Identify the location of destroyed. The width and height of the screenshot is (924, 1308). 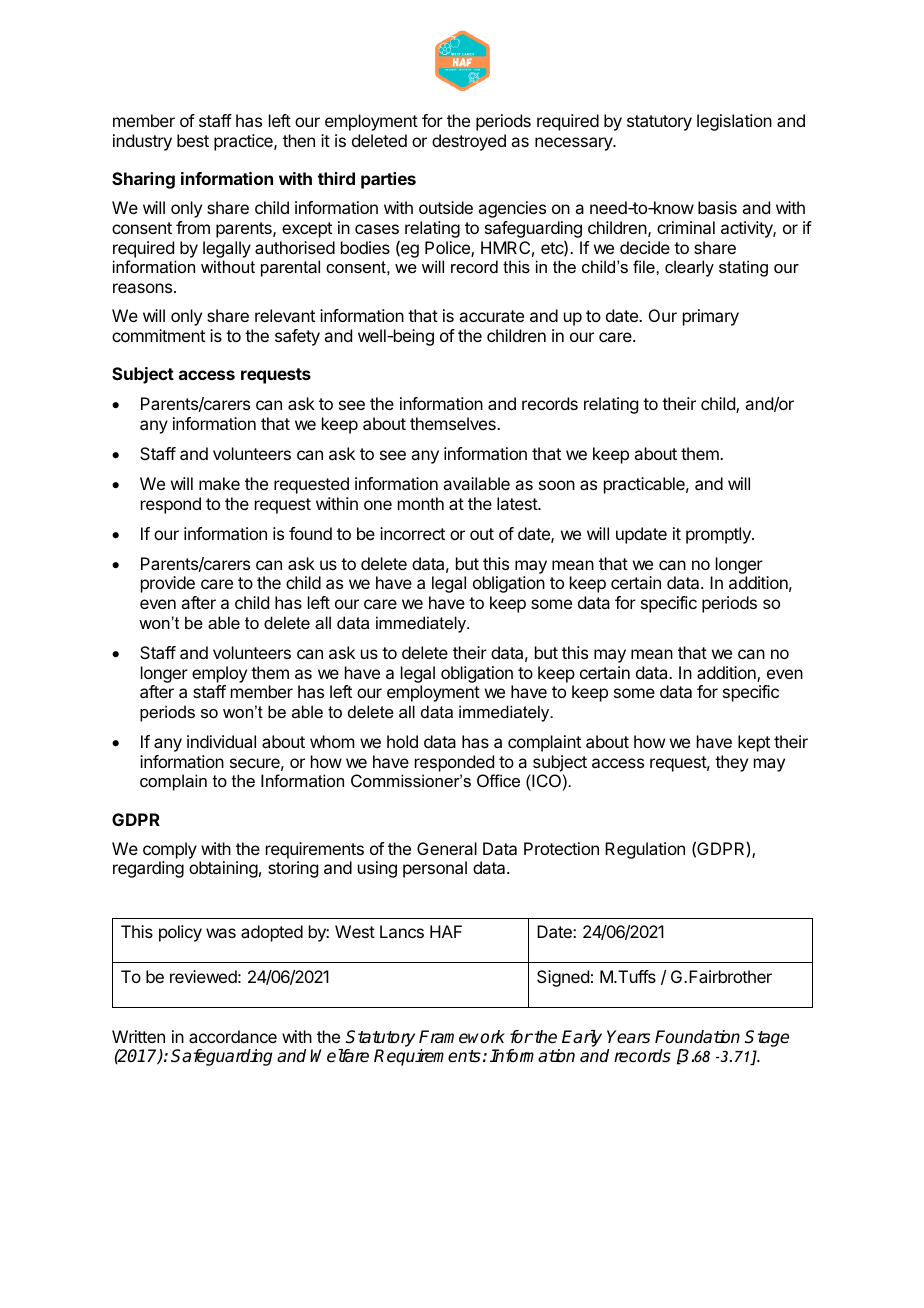
(469, 142).
